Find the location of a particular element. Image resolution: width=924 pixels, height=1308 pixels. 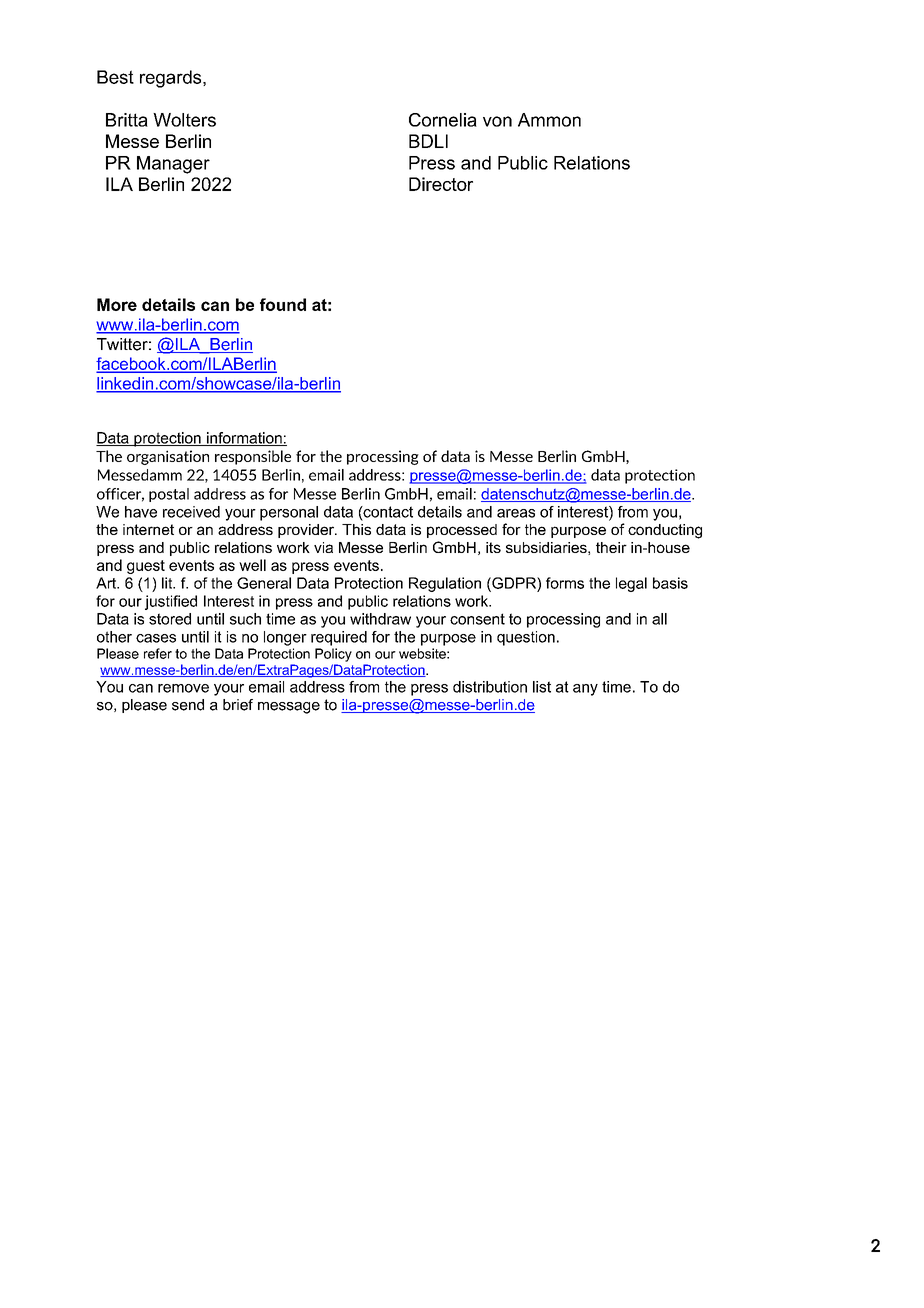

Policy is located at coordinates (333, 655).
